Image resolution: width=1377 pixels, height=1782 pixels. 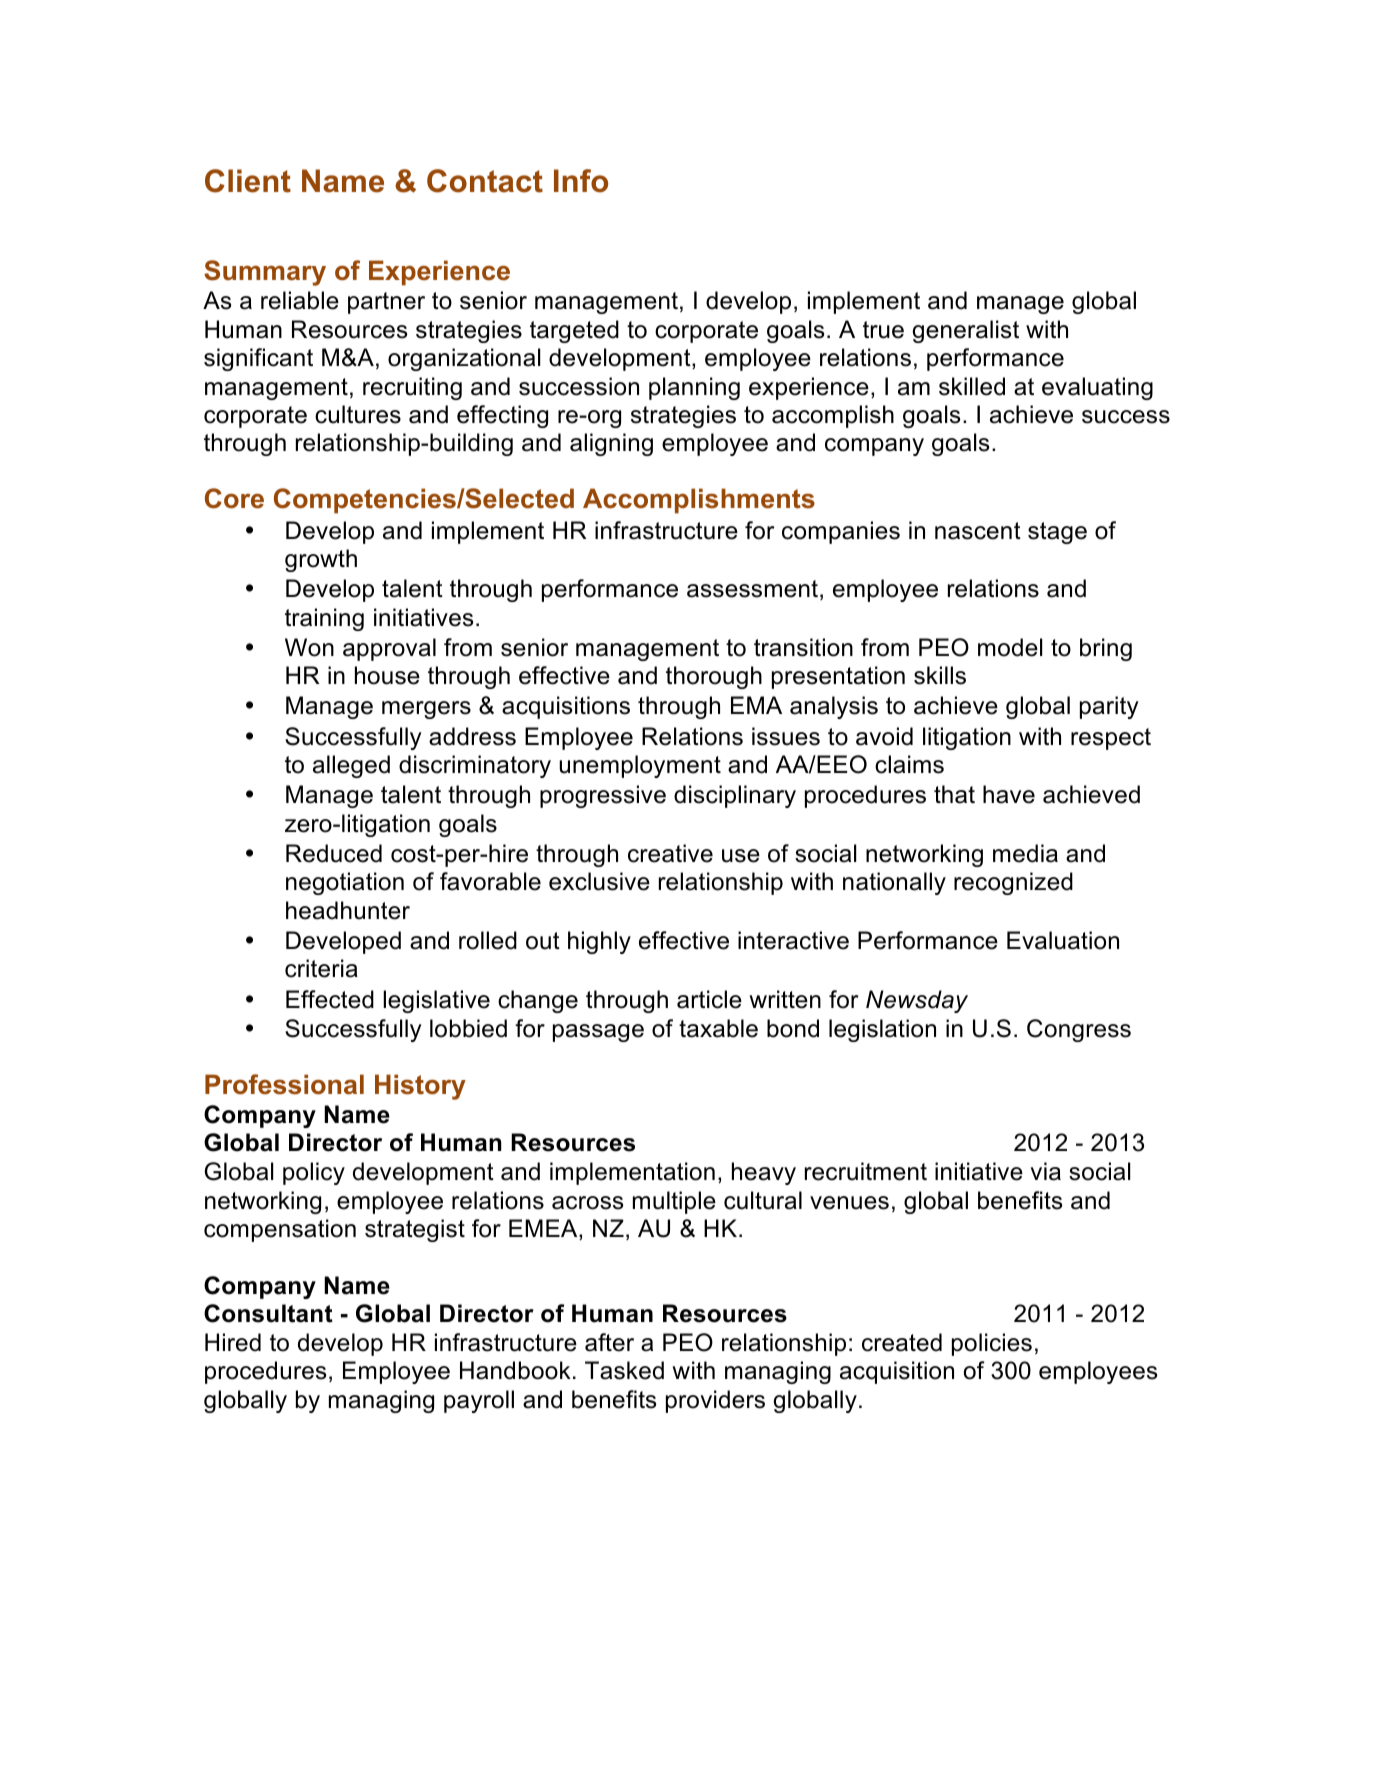 I want to click on growth, so click(x=321, y=560).
